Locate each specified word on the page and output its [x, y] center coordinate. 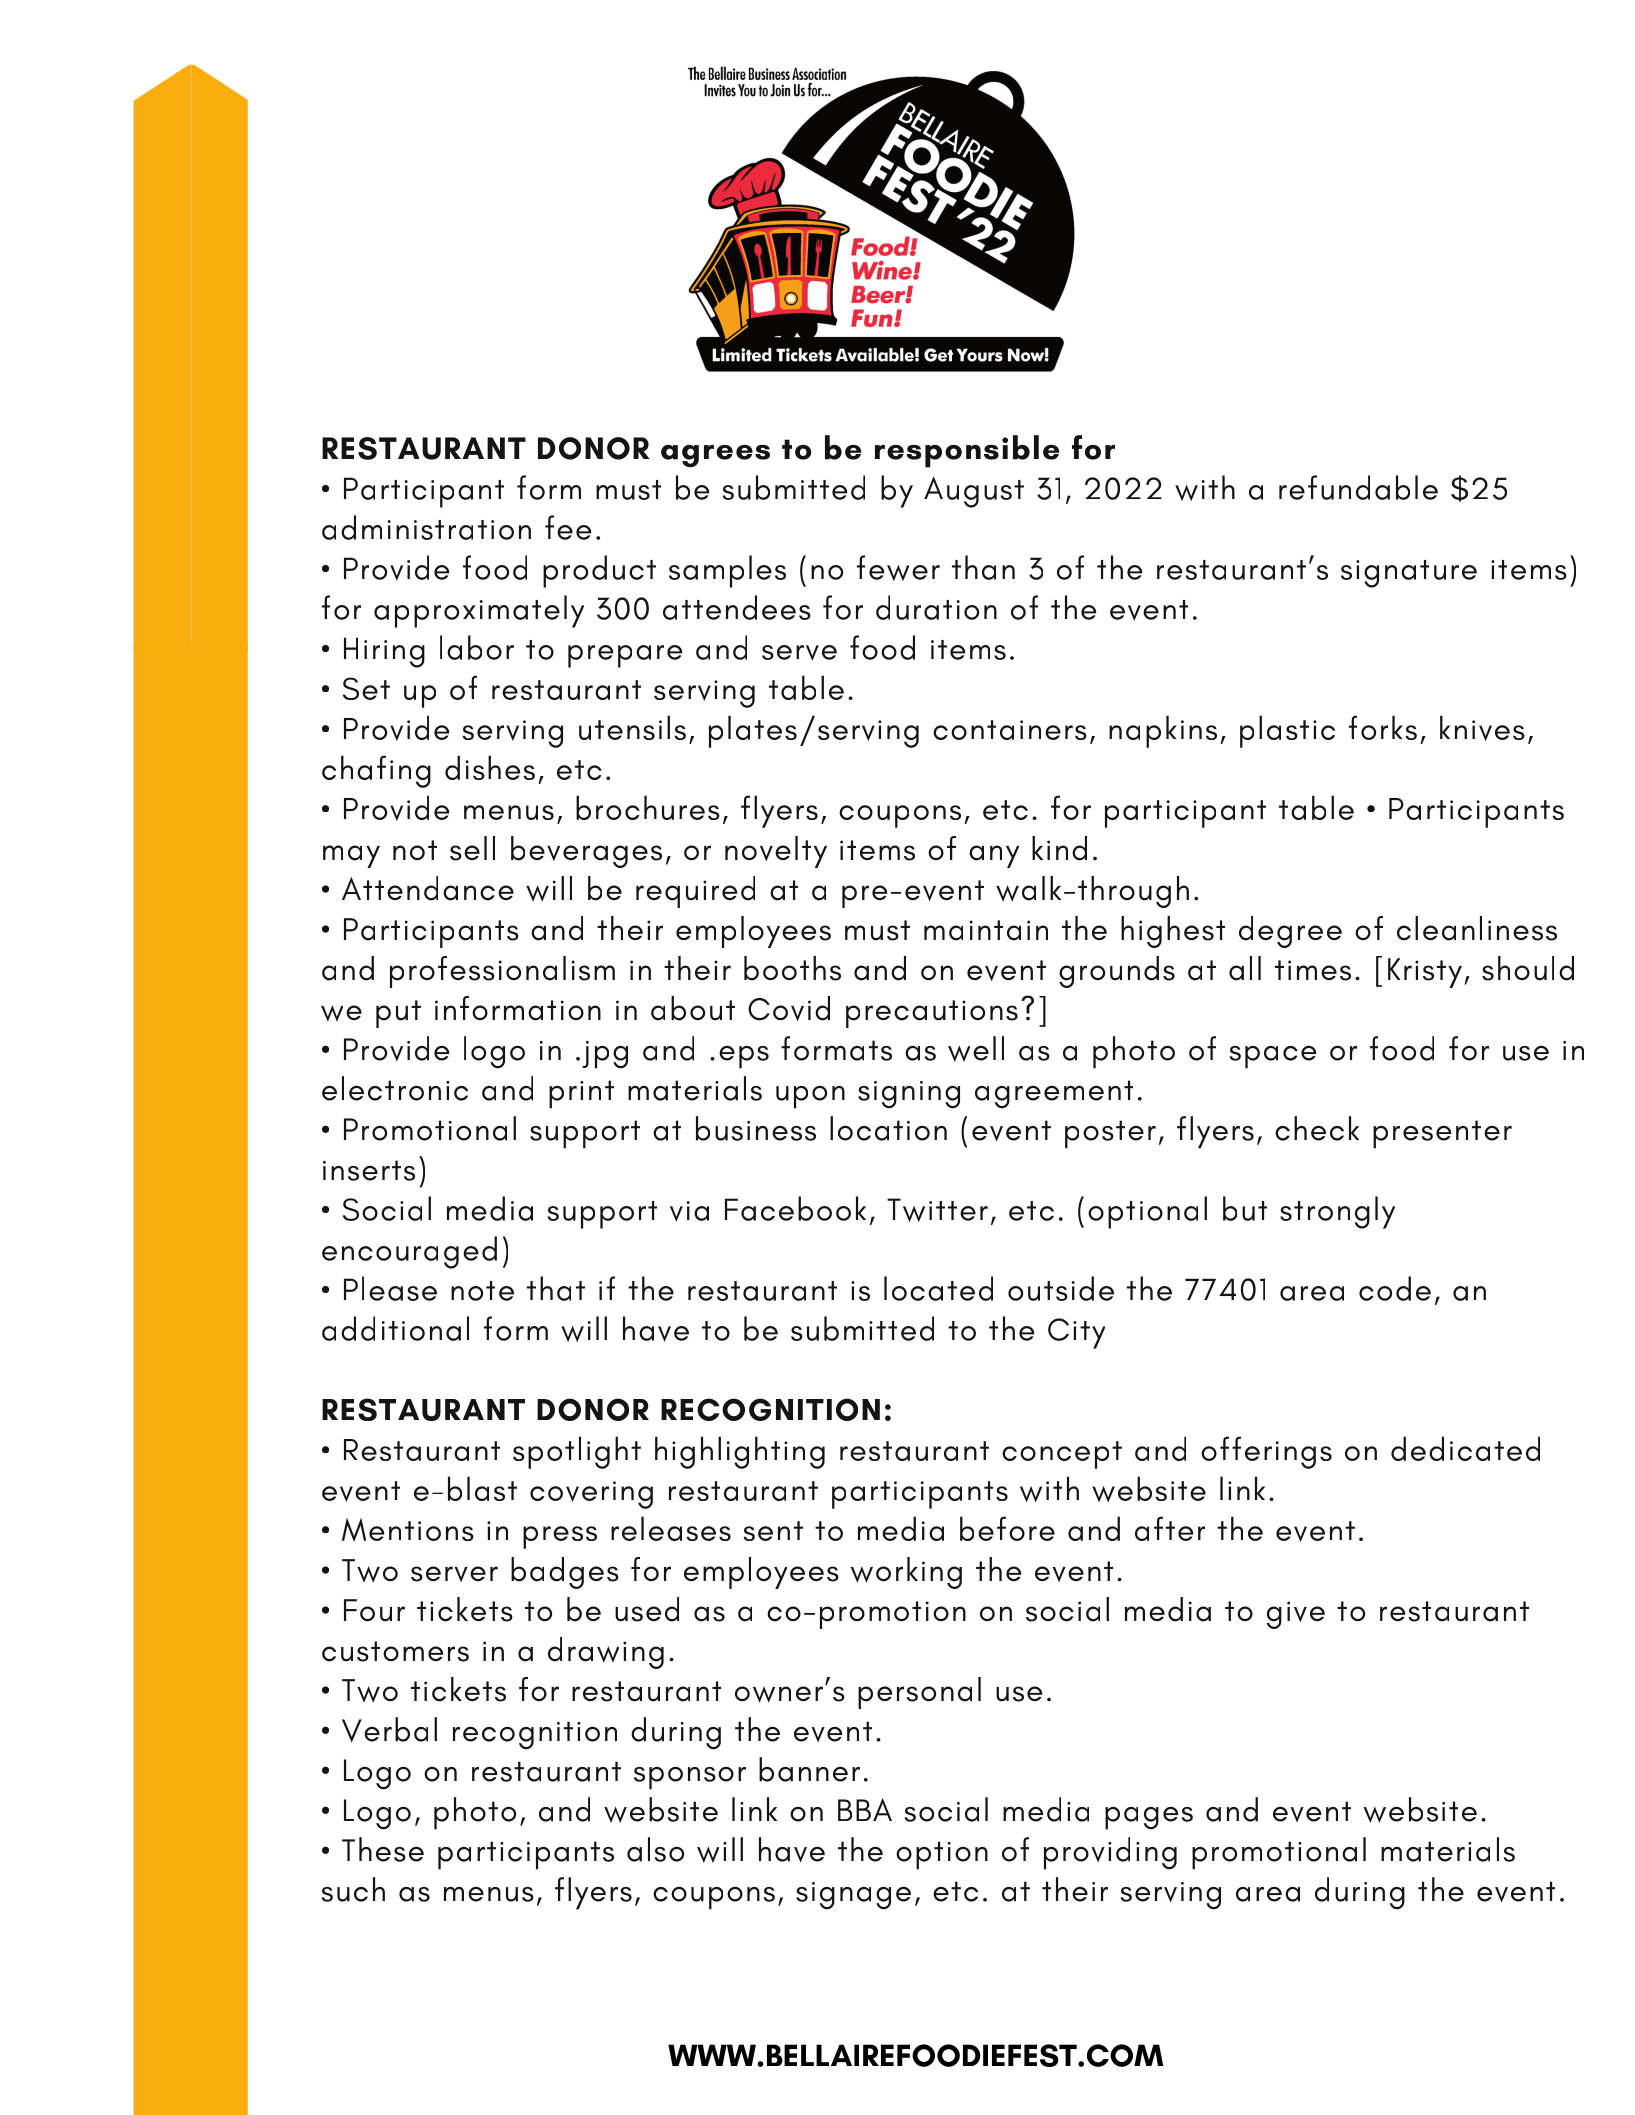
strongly [1337, 1212]
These [383, 1849]
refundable [1358, 487]
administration [426, 527]
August [974, 492]
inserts [369, 1170]
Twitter [937, 1210]
